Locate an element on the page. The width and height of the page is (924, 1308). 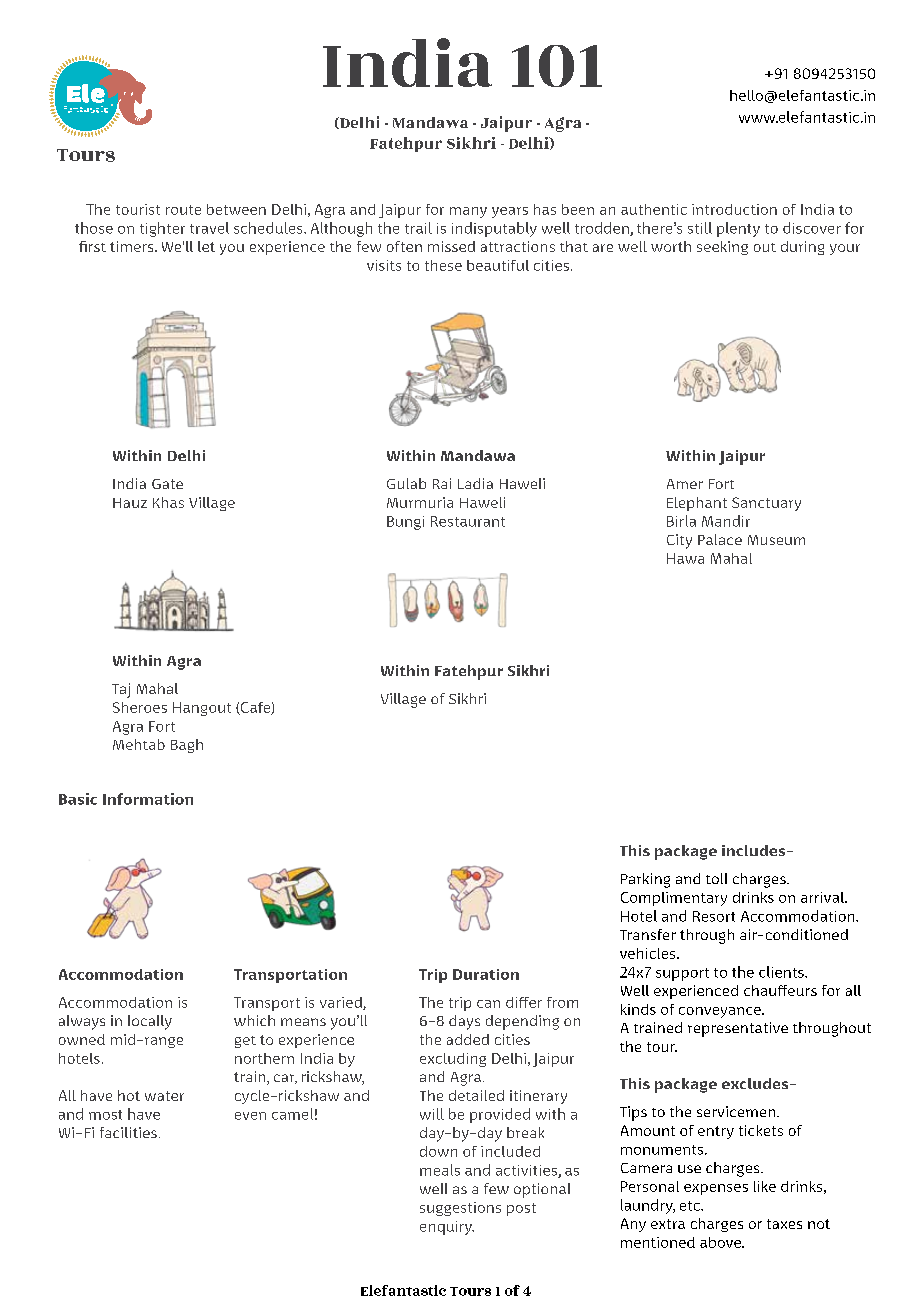
Hangout is located at coordinates (202, 709).
